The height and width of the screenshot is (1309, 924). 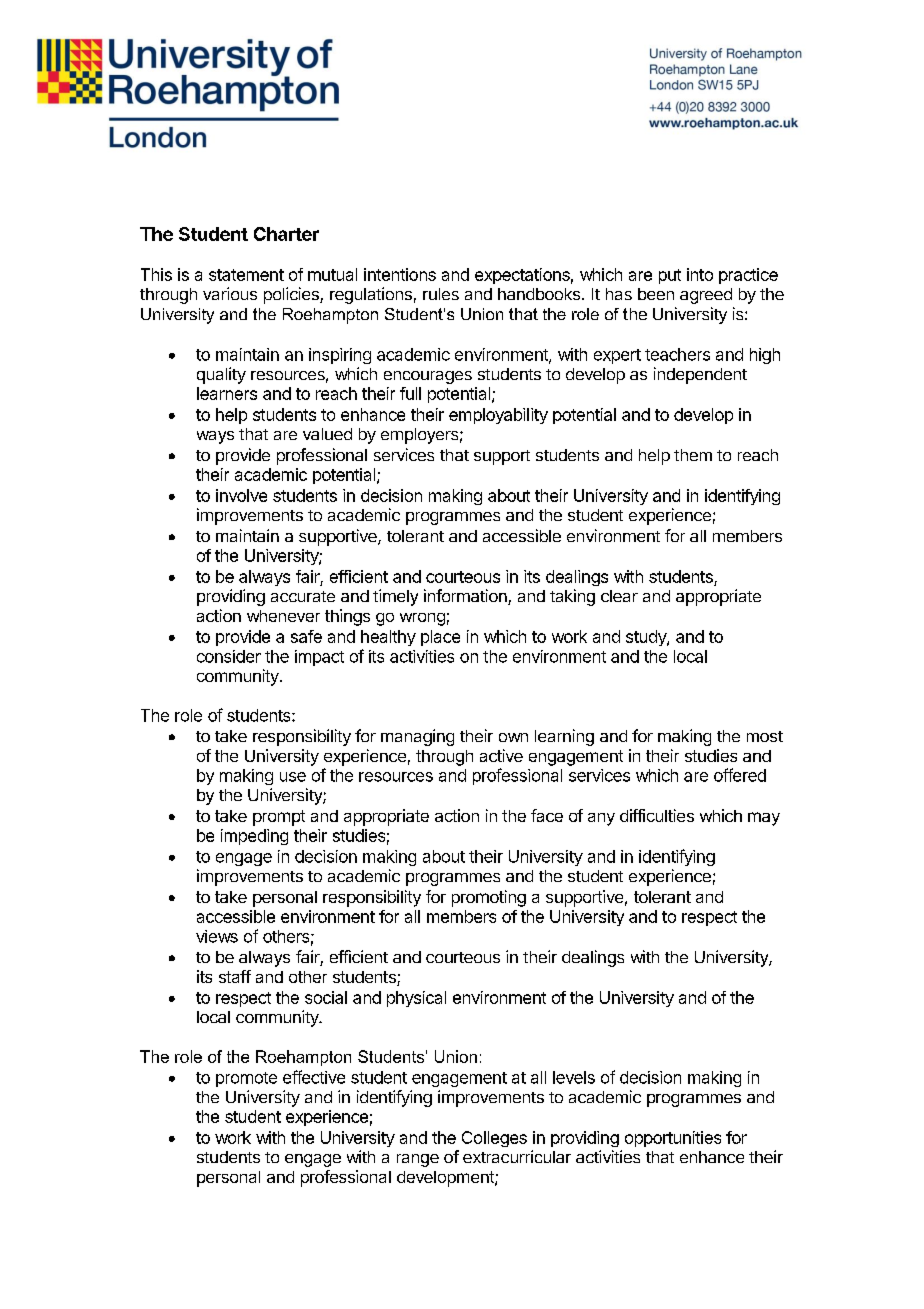 What do you see at coordinates (229, 656) in the screenshot?
I see `consider` at bounding box center [229, 656].
